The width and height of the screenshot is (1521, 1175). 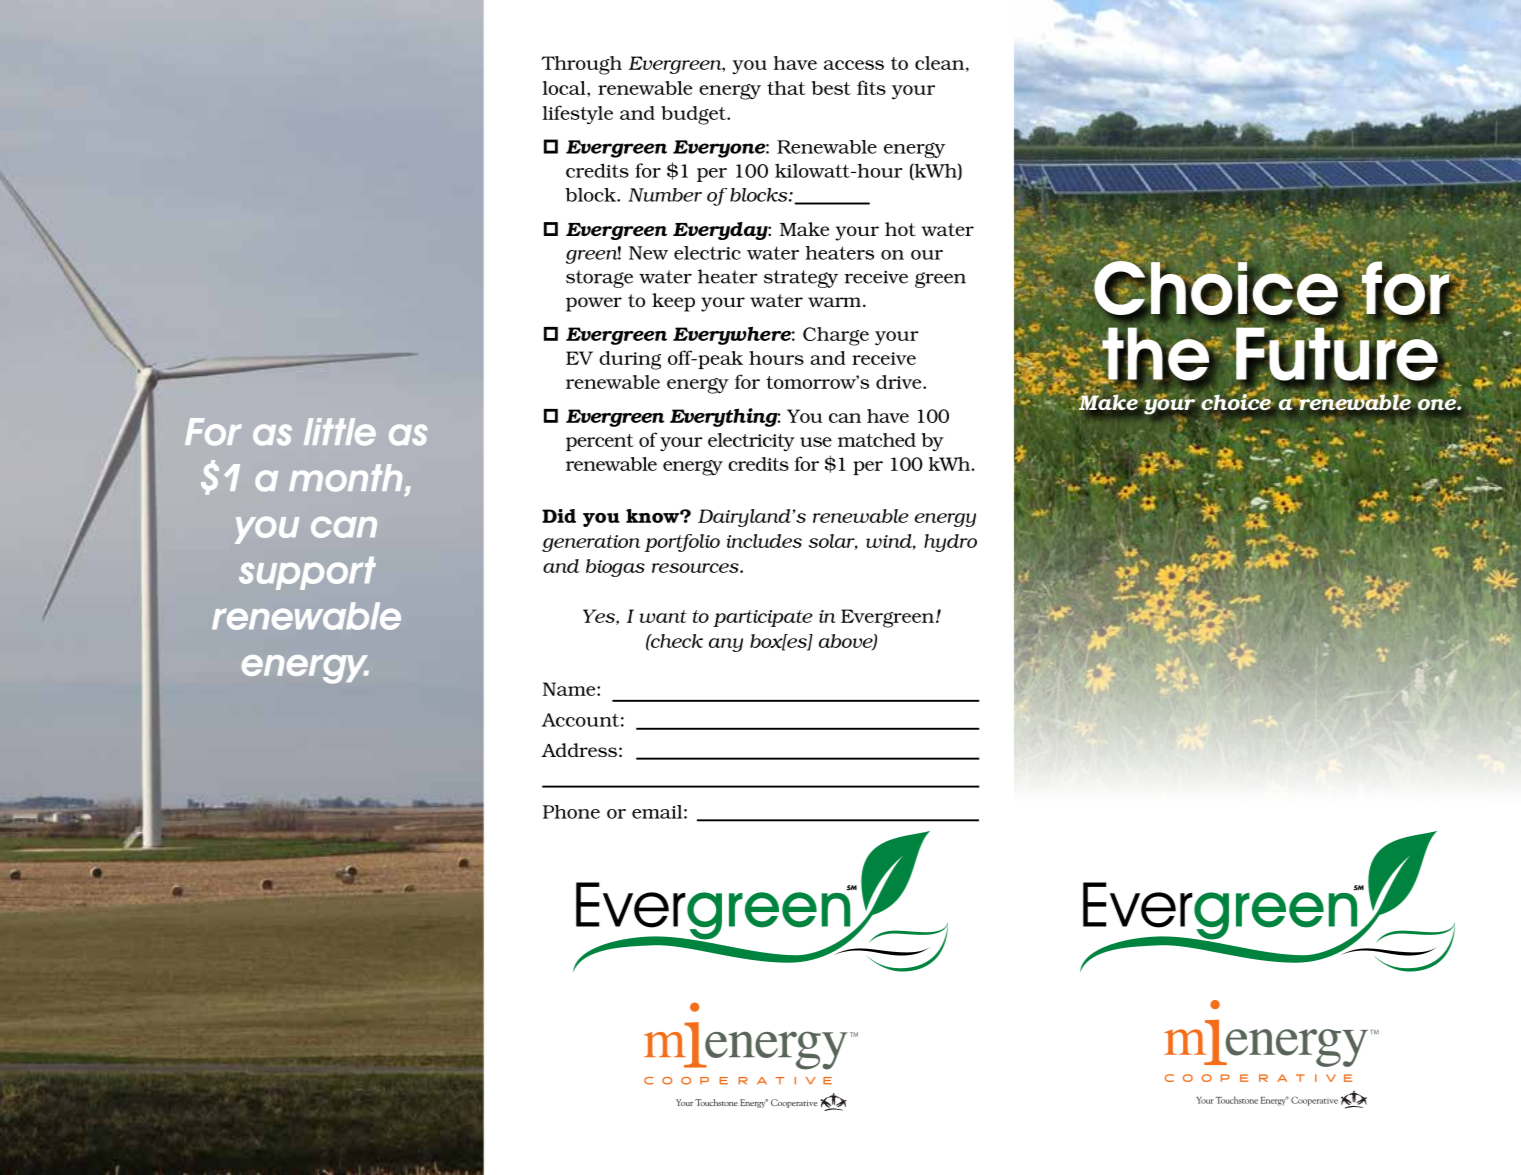 I want to click on local, so click(x=565, y=88).
